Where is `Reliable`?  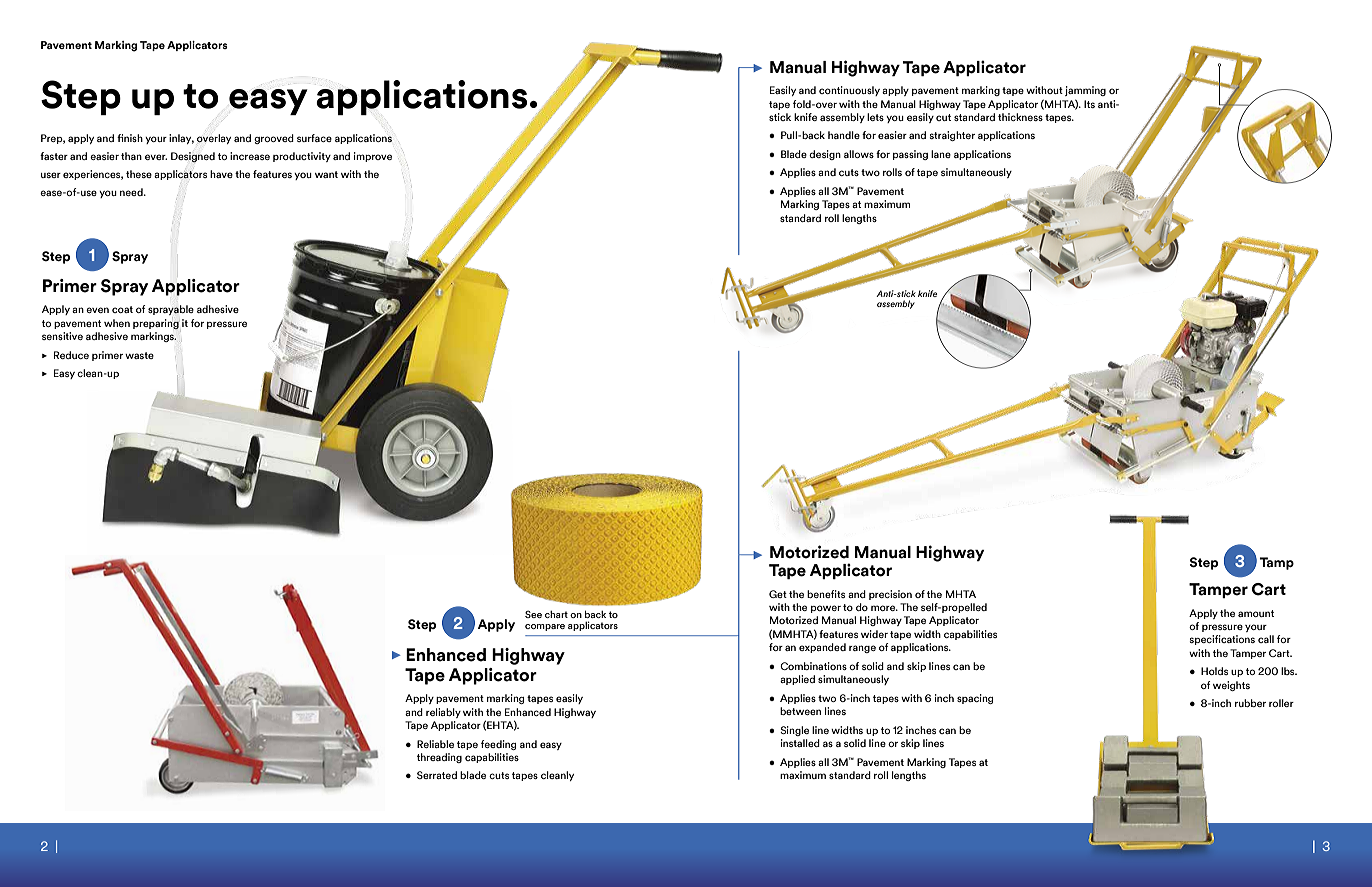
Reliable is located at coordinates (435, 744).
